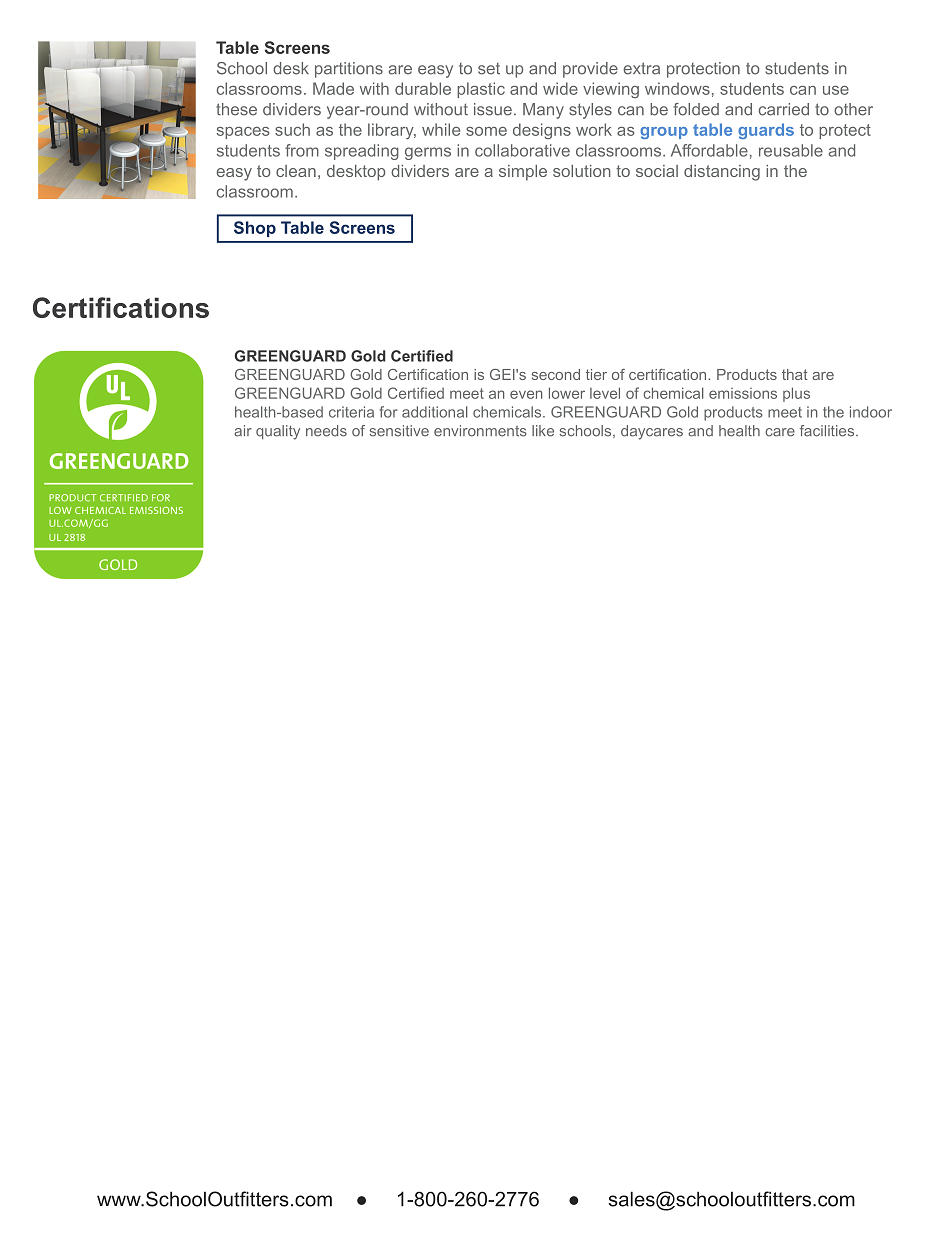  Describe the element at coordinates (791, 150) in the document. I see `reusable` at that location.
